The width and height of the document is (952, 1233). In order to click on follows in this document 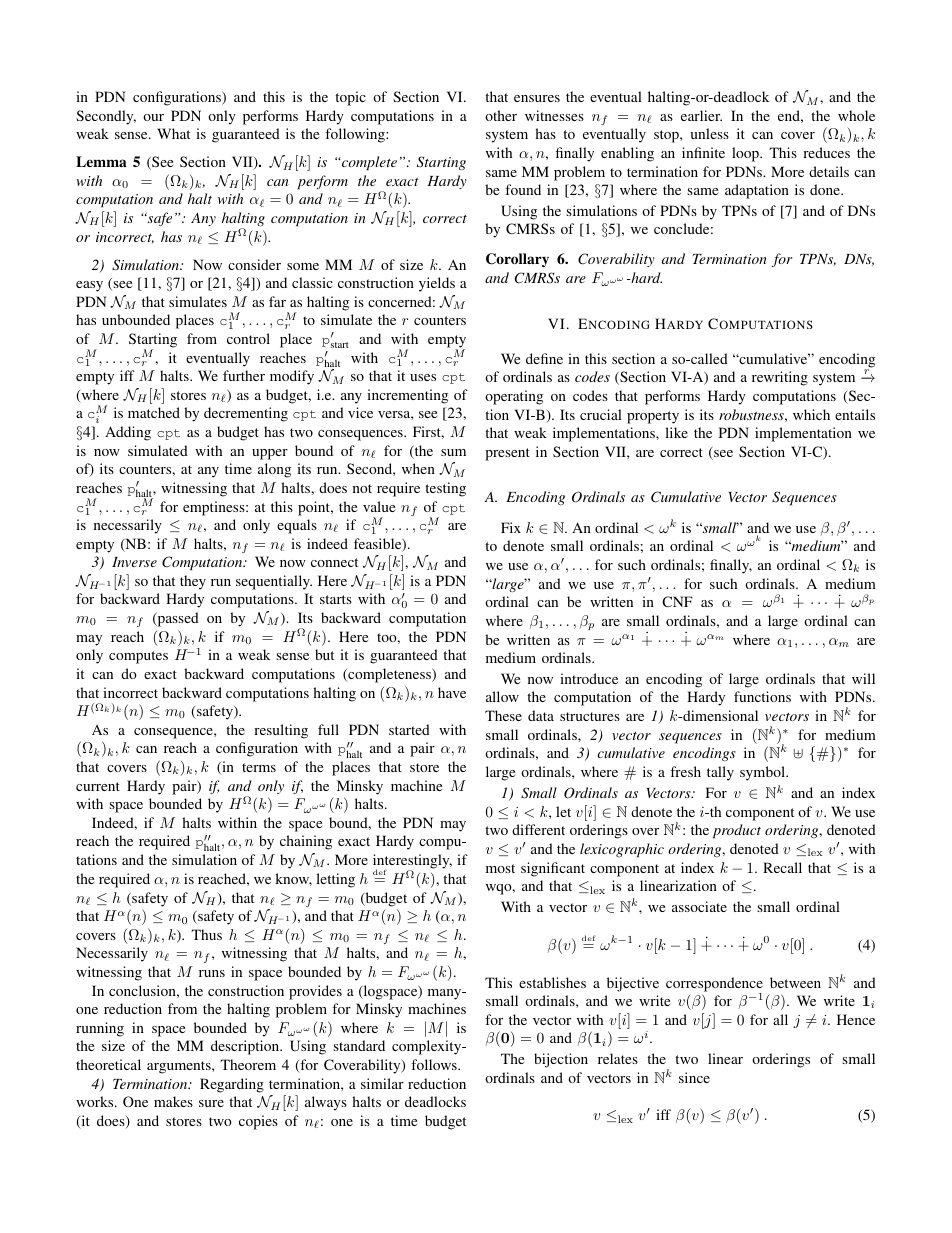, I will do `click(435, 1064)`.
